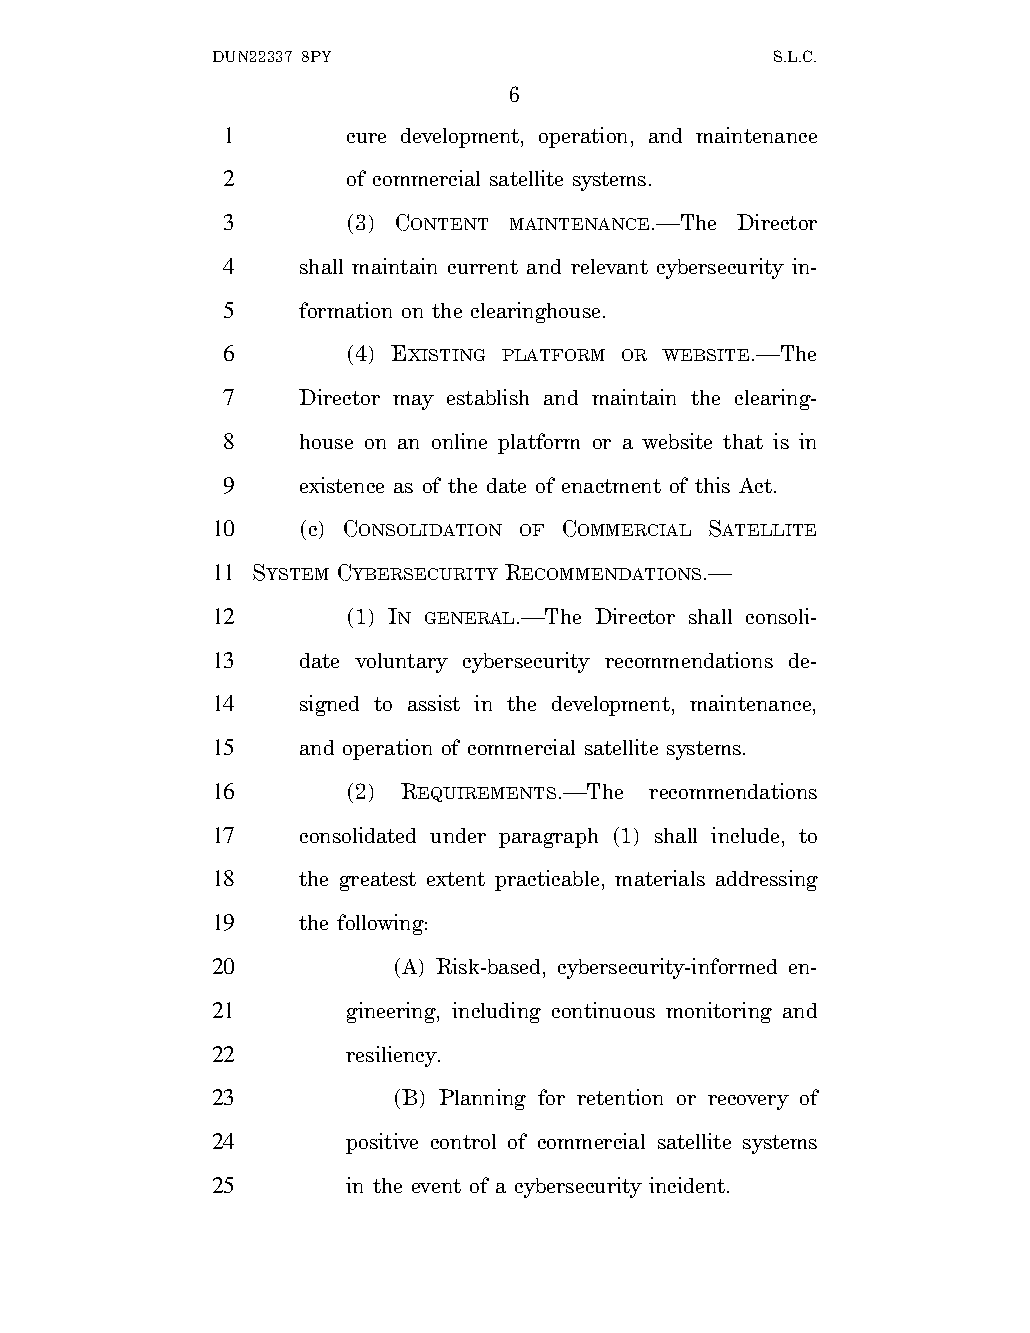  What do you see at coordinates (382, 1143) in the page?
I see `positive` at bounding box center [382, 1143].
